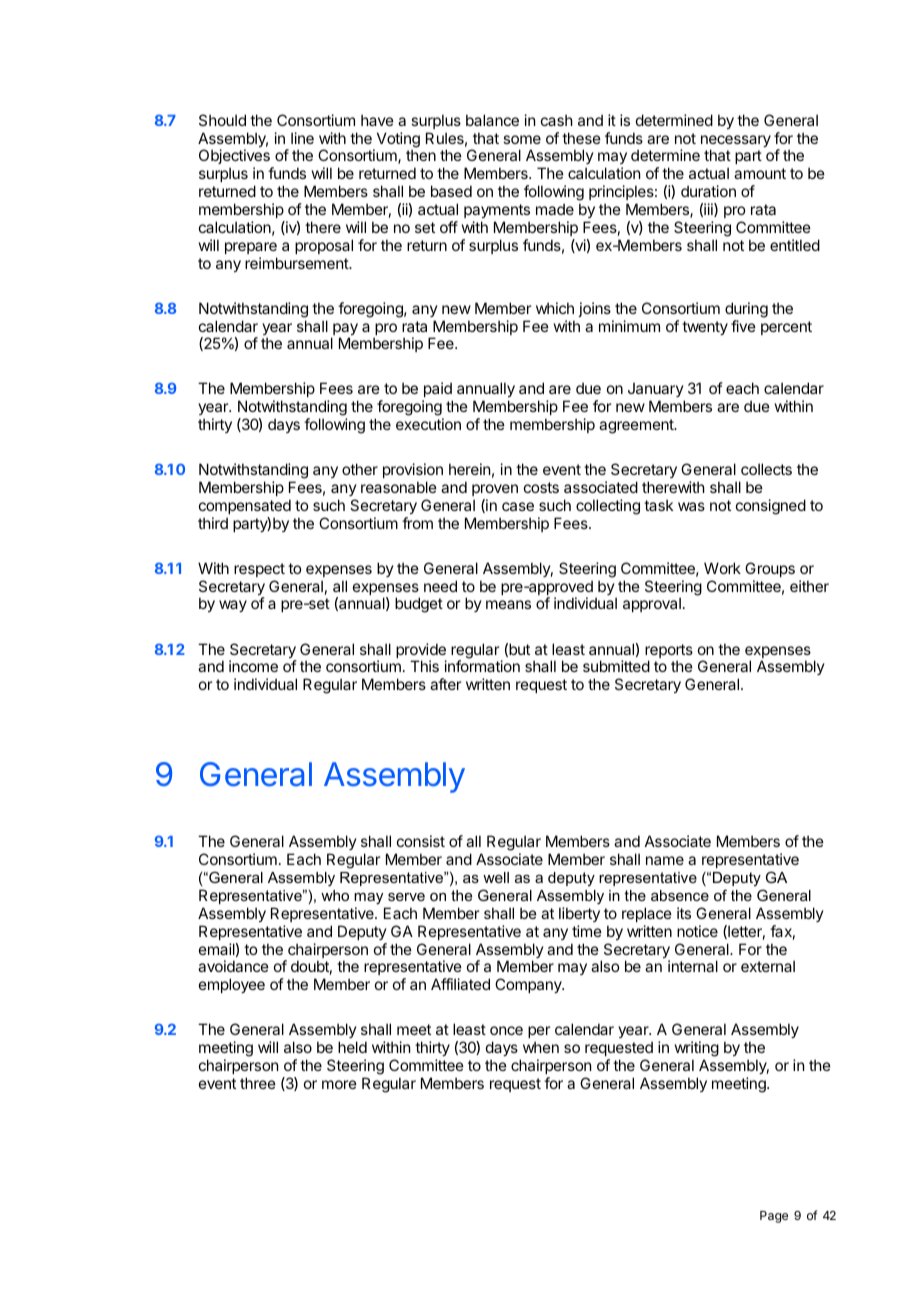 Image resolution: width=924 pixels, height=1307 pixels. Describe the element at coordinates (771, 507) in the screenshot. I see `consigned` at that location.
